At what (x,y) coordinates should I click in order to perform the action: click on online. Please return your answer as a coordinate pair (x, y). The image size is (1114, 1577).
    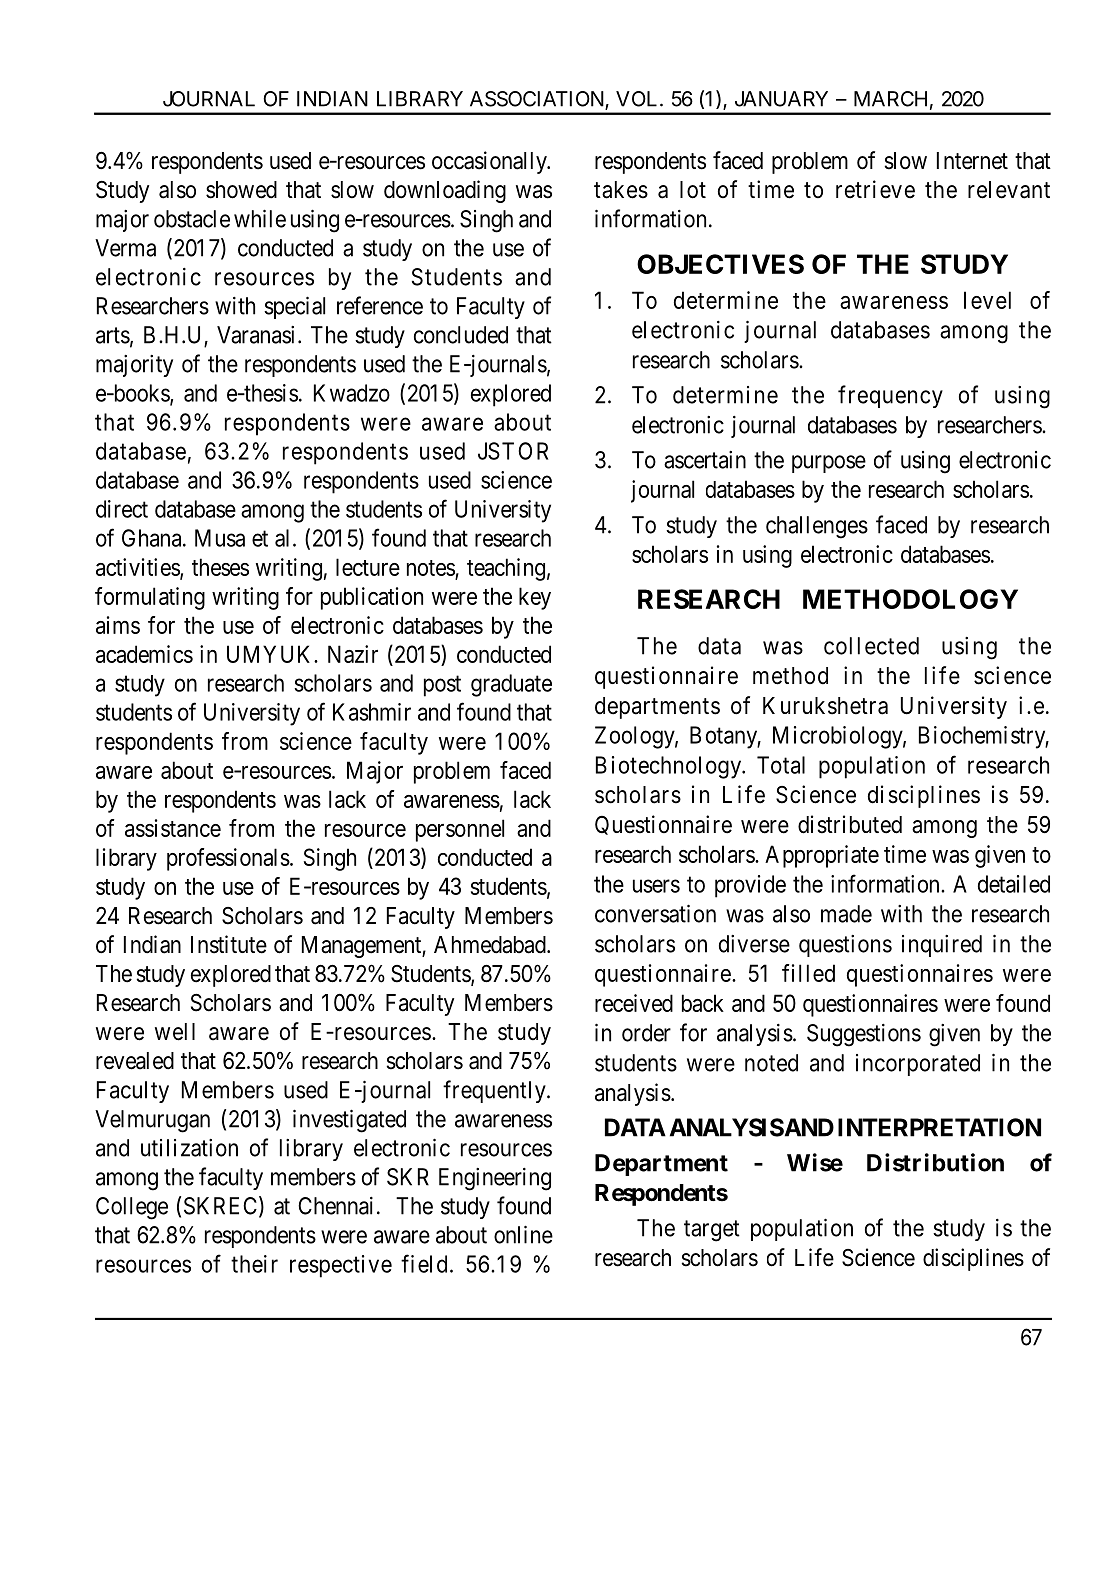
    Looking at the image, I should click on (523, 1234).
